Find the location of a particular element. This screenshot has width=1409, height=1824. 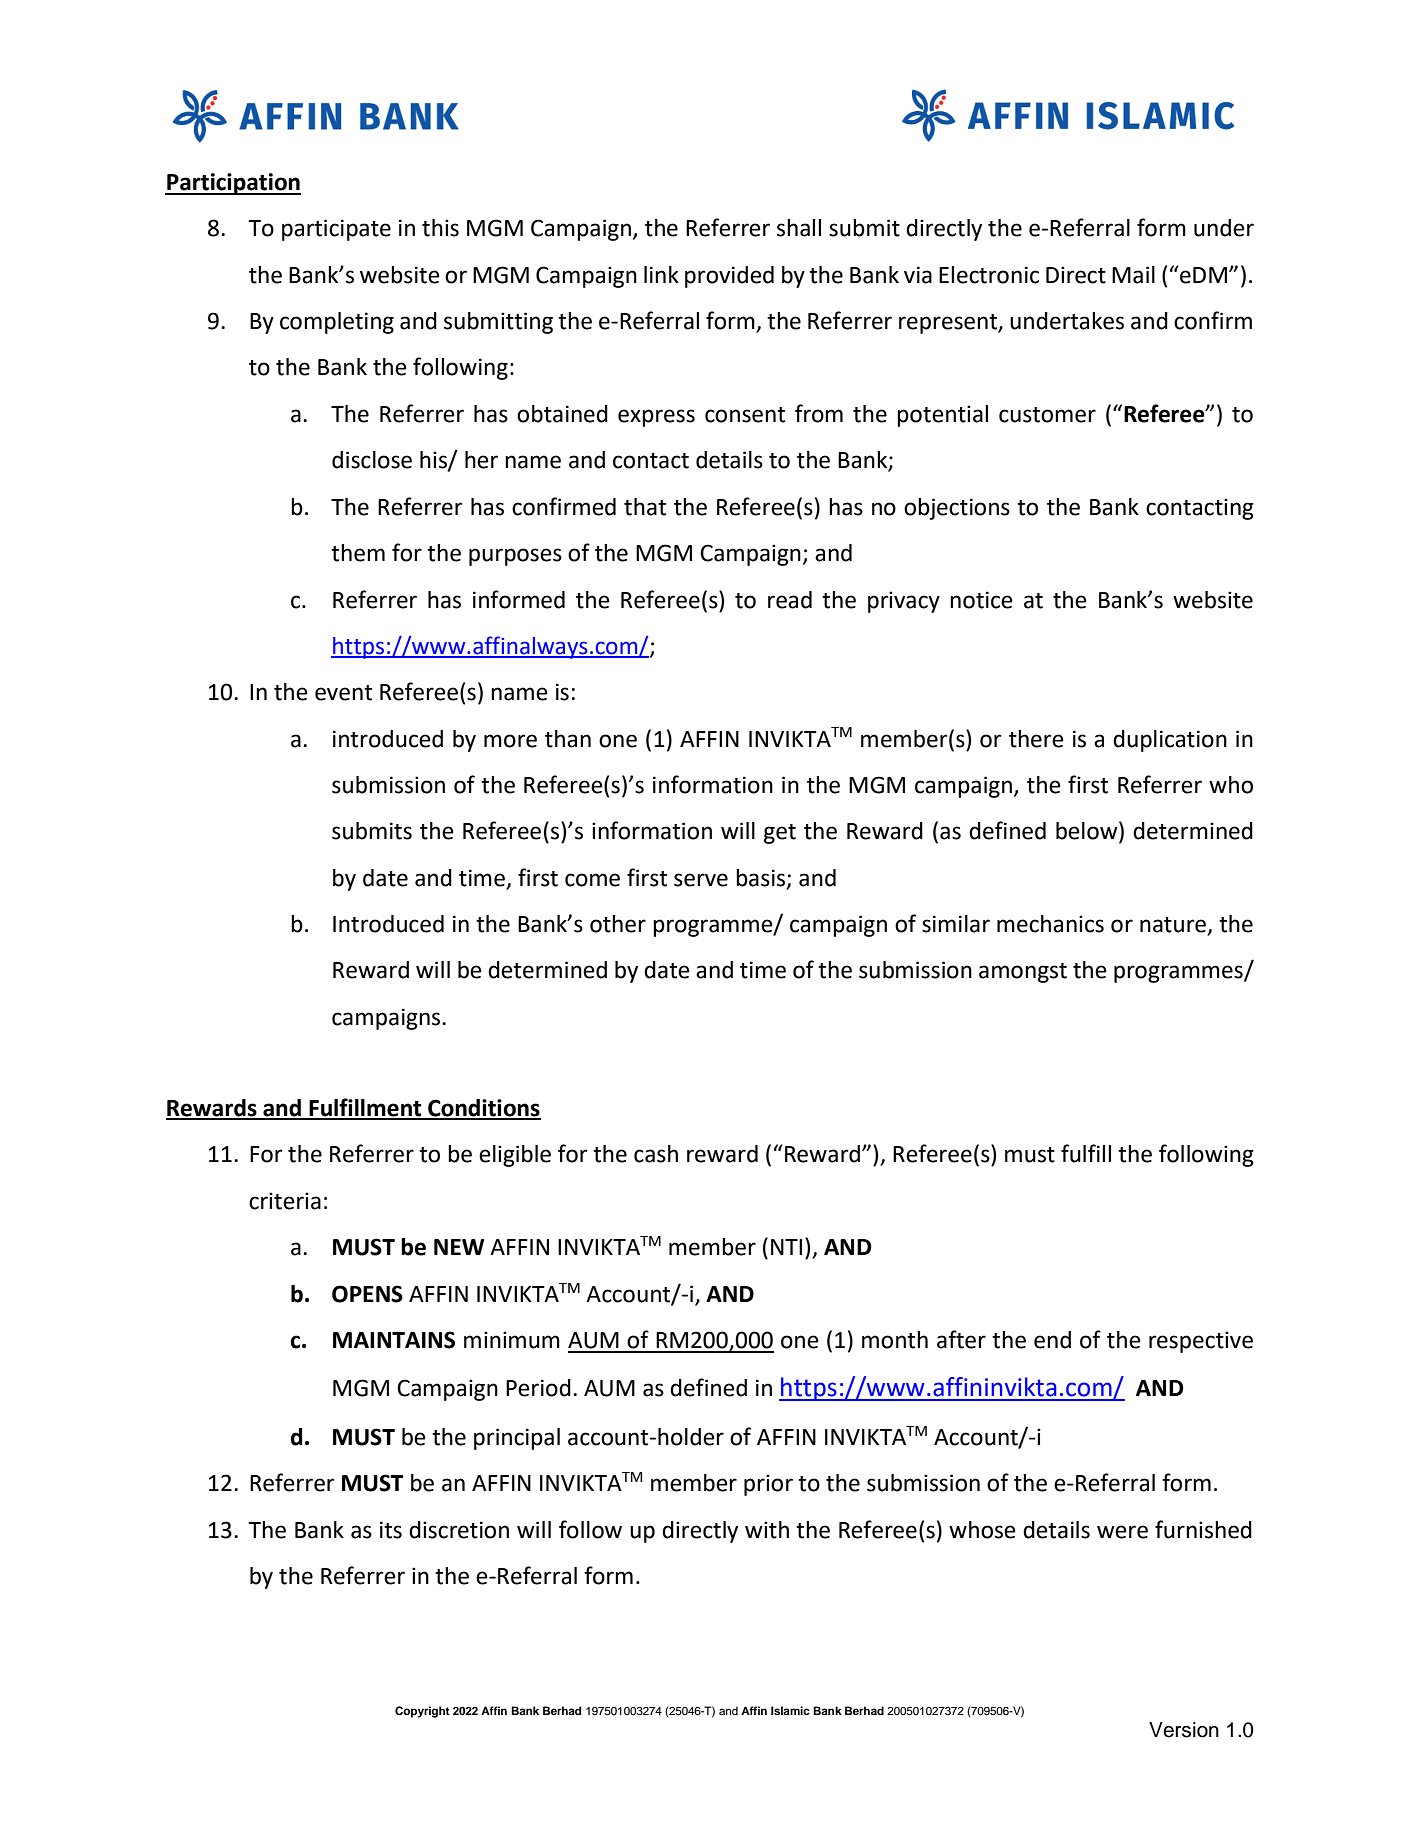

Conditions is located at coordinates (483, 1109).
